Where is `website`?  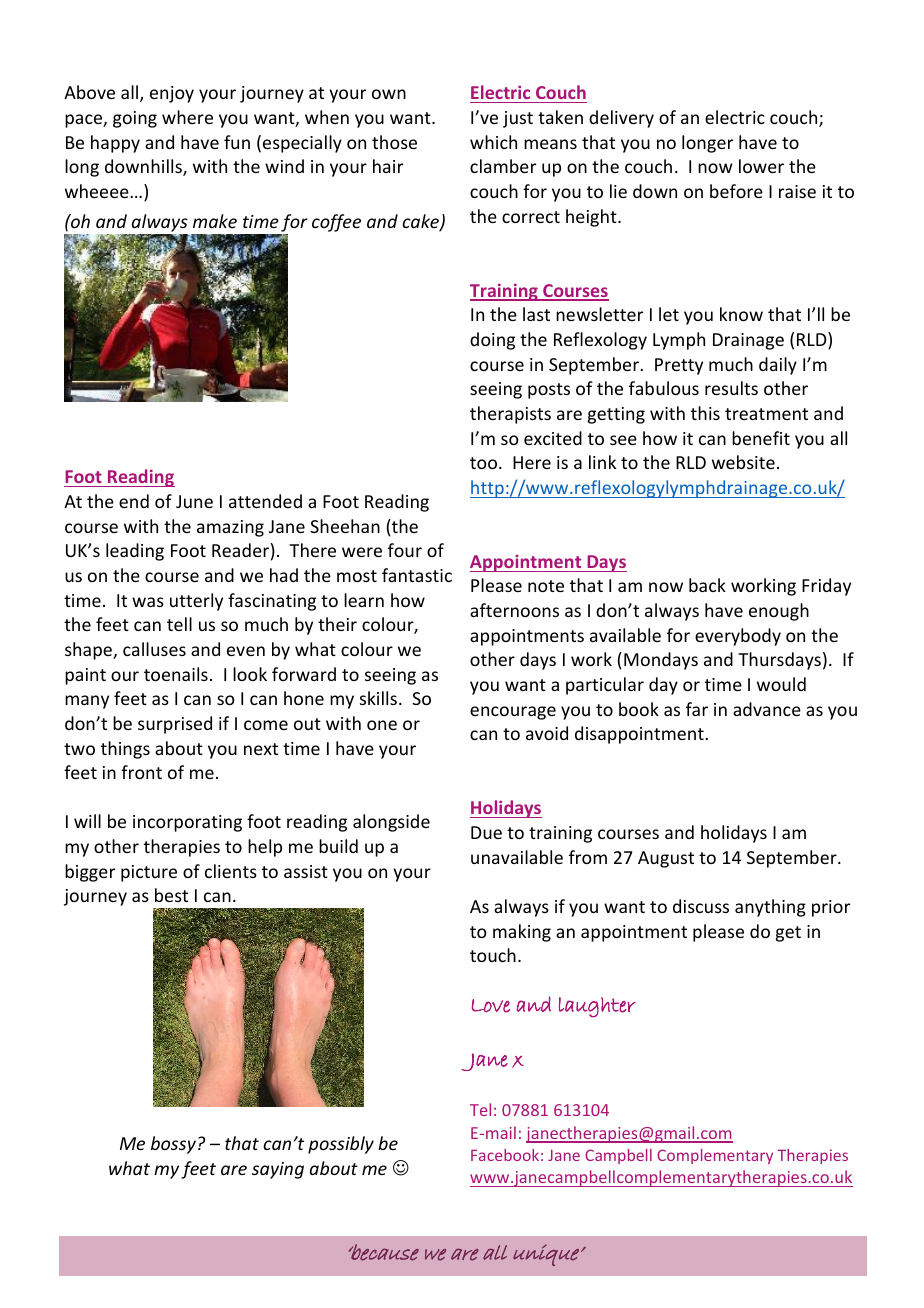
website is located at coordinates (743, 462).
